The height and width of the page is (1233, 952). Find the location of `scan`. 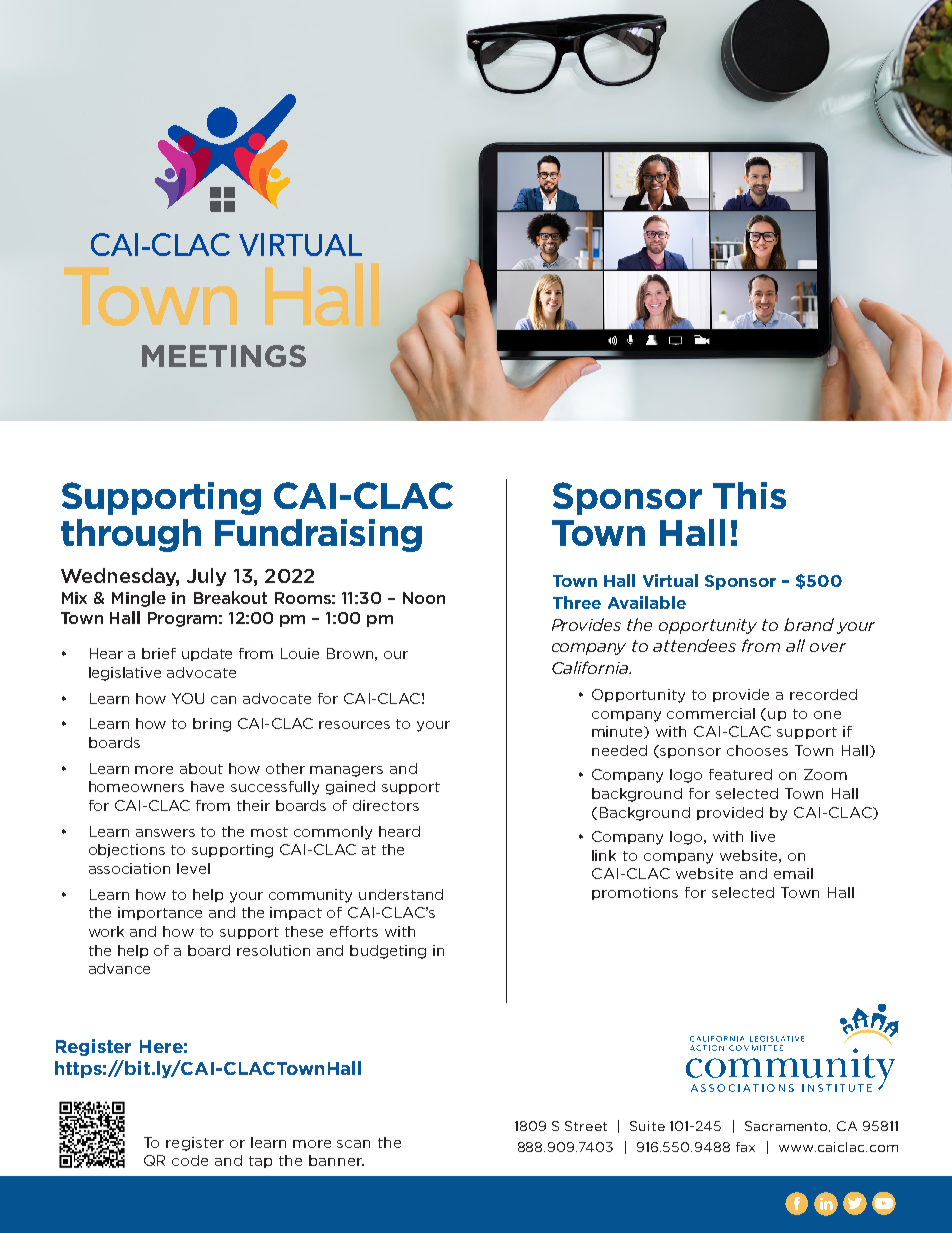

scan is located at coordinates (353, 1144).
